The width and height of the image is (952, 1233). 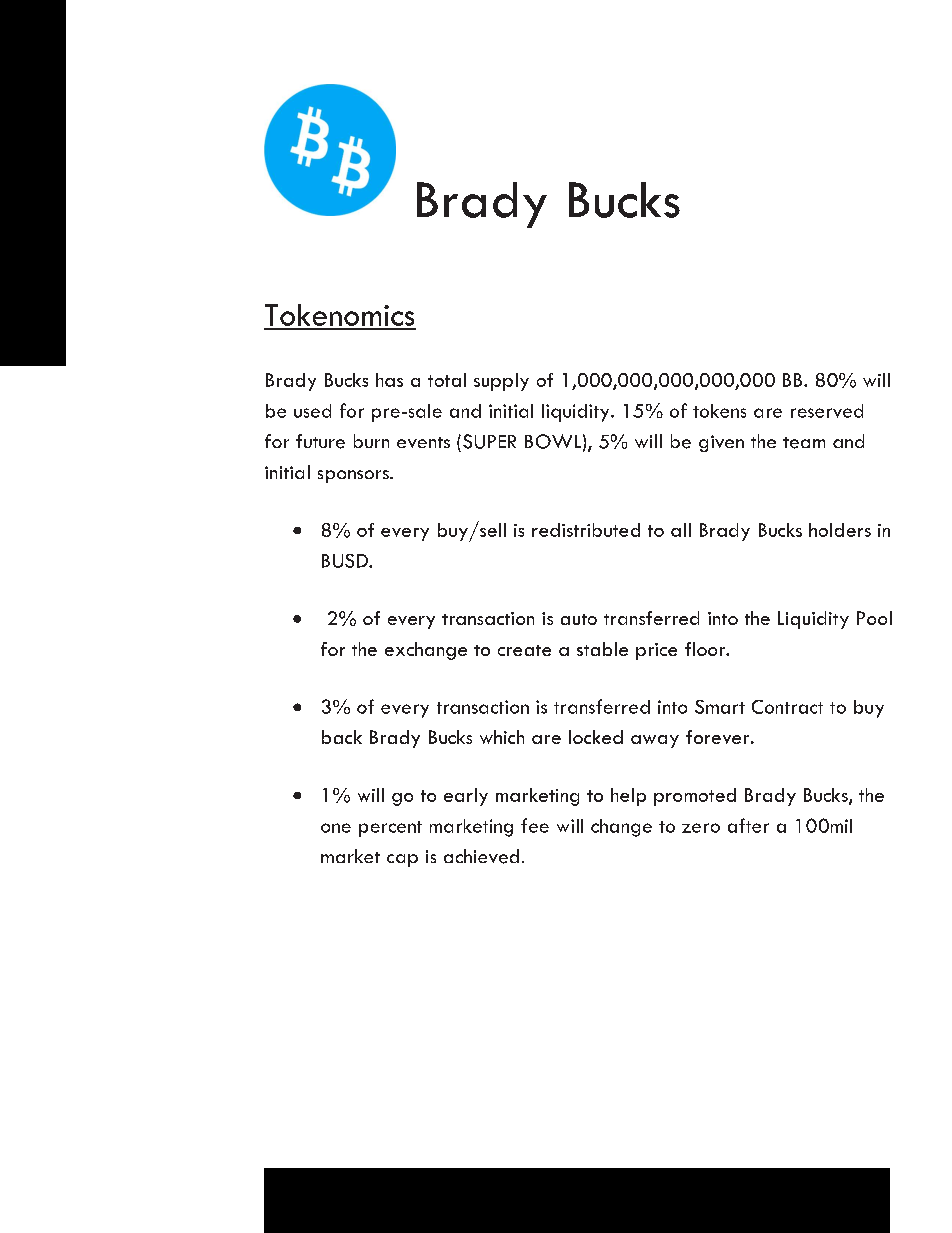 What do you see at coordinates (579, 619) in the image?
I see `auto` at bounding box center [579, 619].
